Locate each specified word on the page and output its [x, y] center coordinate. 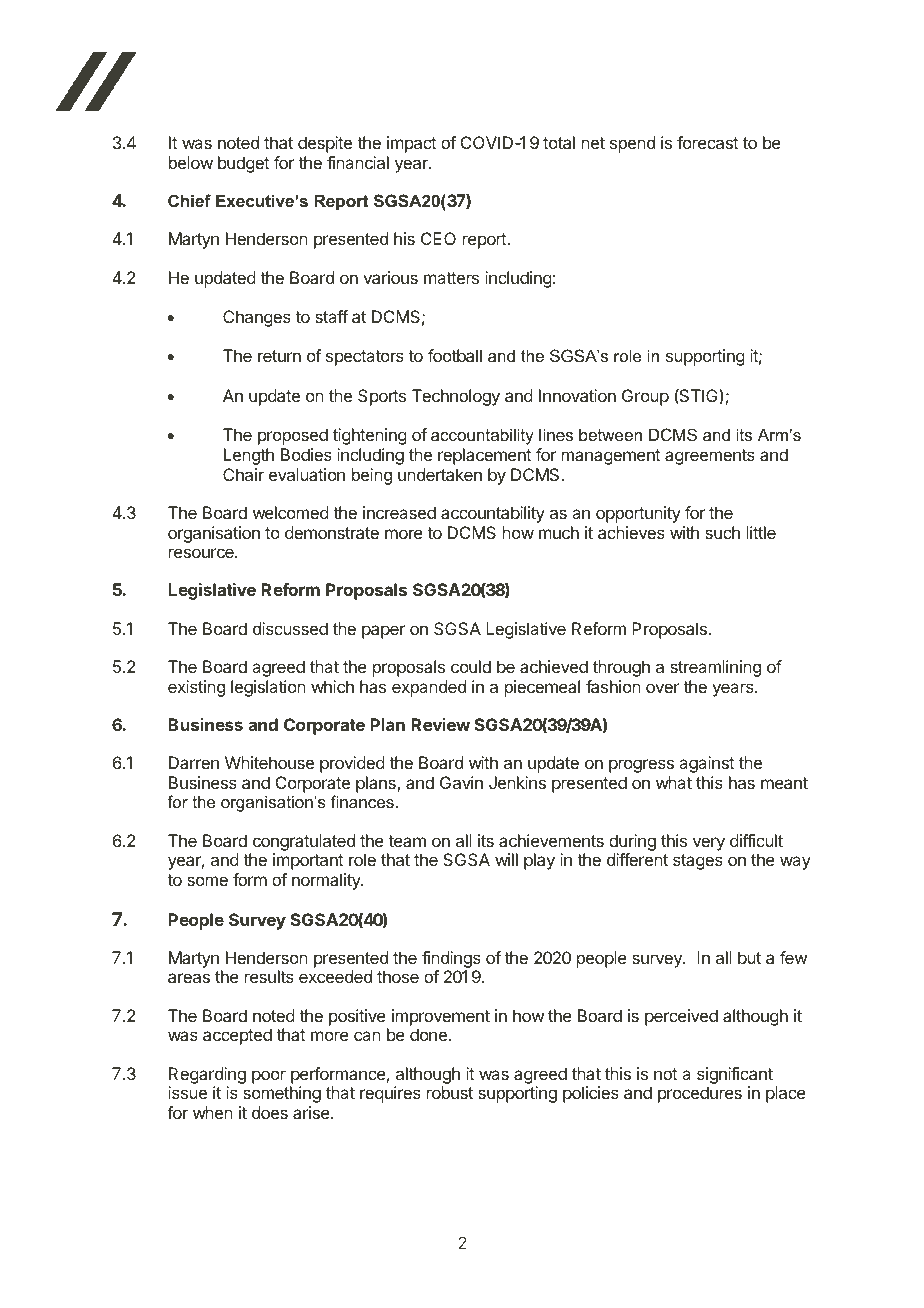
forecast [708, 142]
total [559, 142]
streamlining [715, 668]
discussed [290, 628]
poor [269, 1077]
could [471, 666]
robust [450, 1092]
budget [244, 164]
